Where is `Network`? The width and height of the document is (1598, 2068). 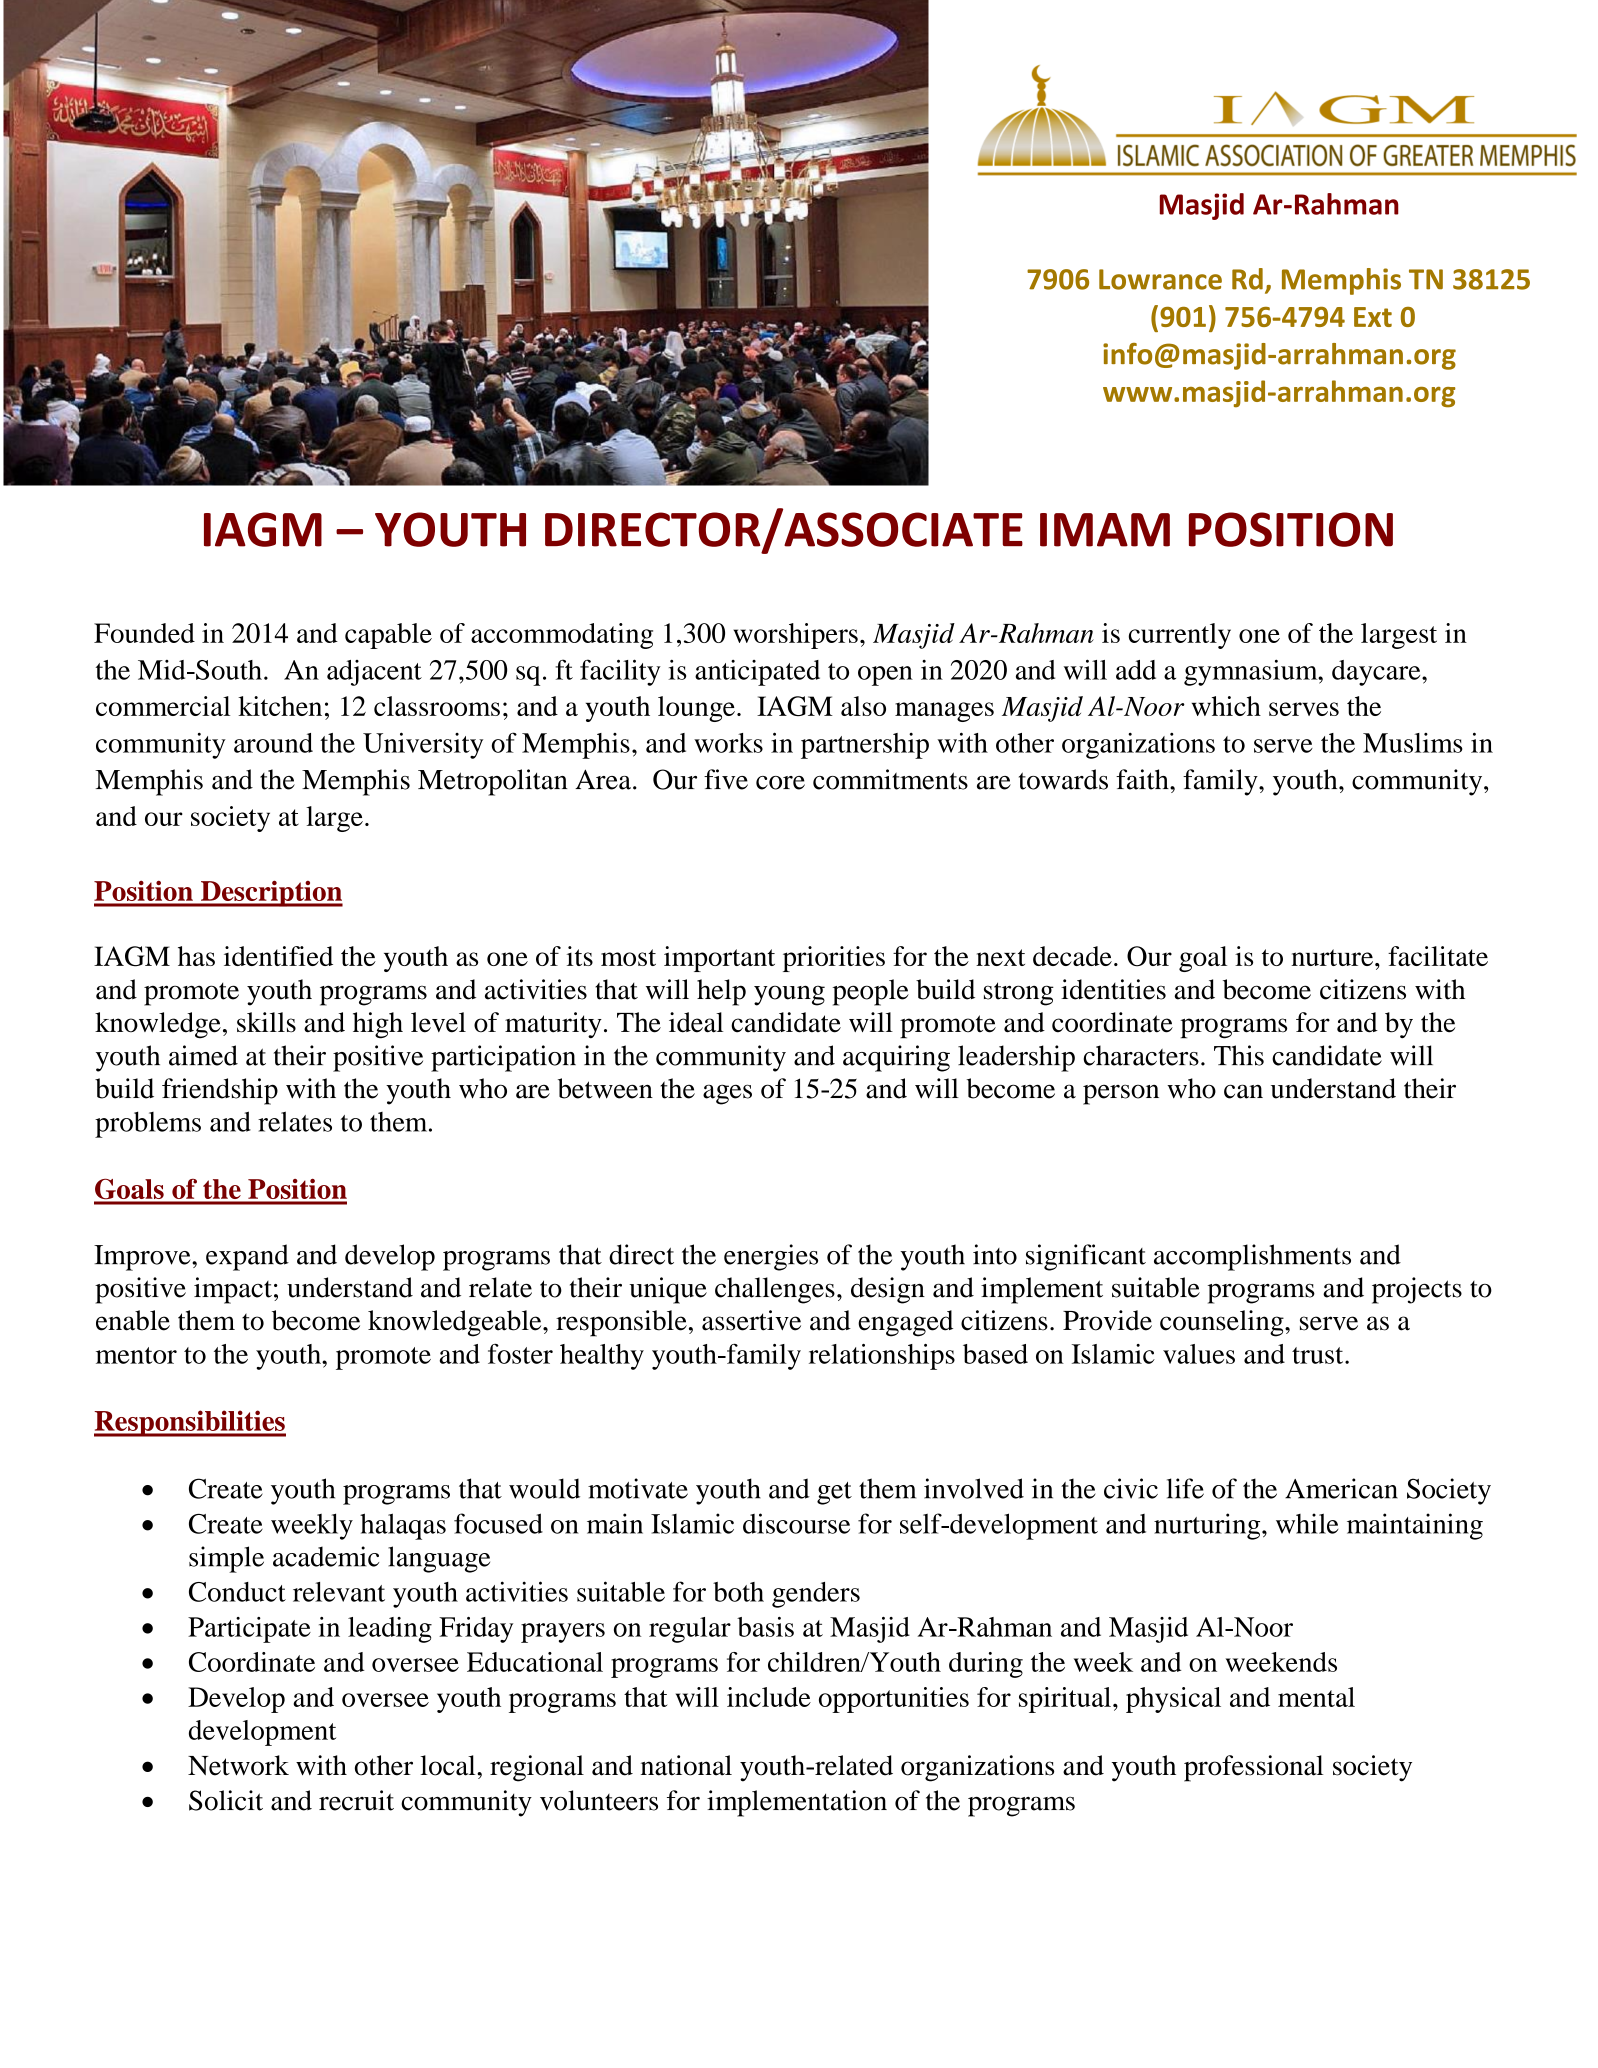
Network is located at coordinates (238, 1765).
